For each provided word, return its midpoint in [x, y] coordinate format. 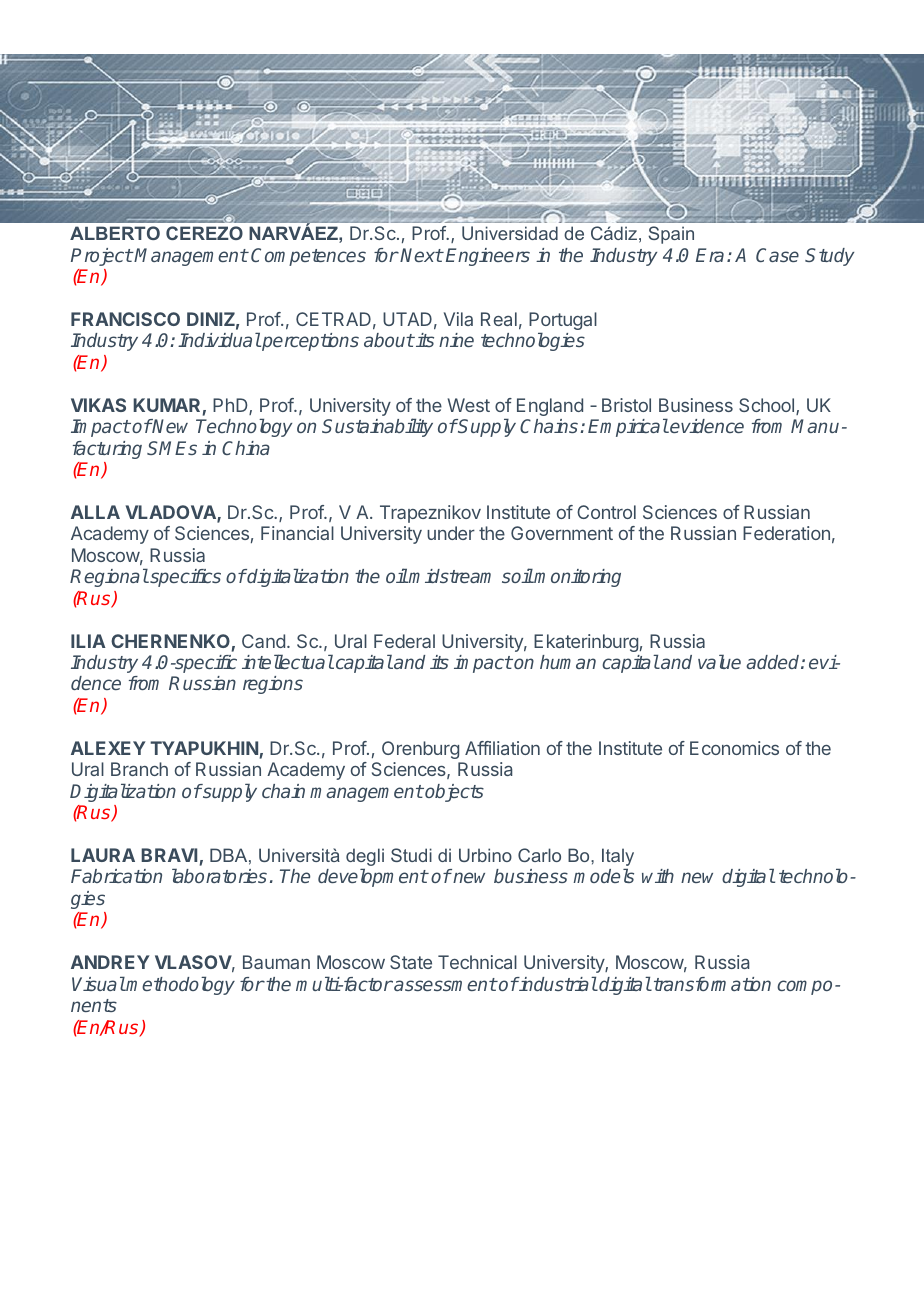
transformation [712, 984]
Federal [404, 641]
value [719, 661]
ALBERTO [115, 233]
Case [777, 255]
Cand [263, 641]
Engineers [488, 257]
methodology [180, 985]
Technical [477, 962]
